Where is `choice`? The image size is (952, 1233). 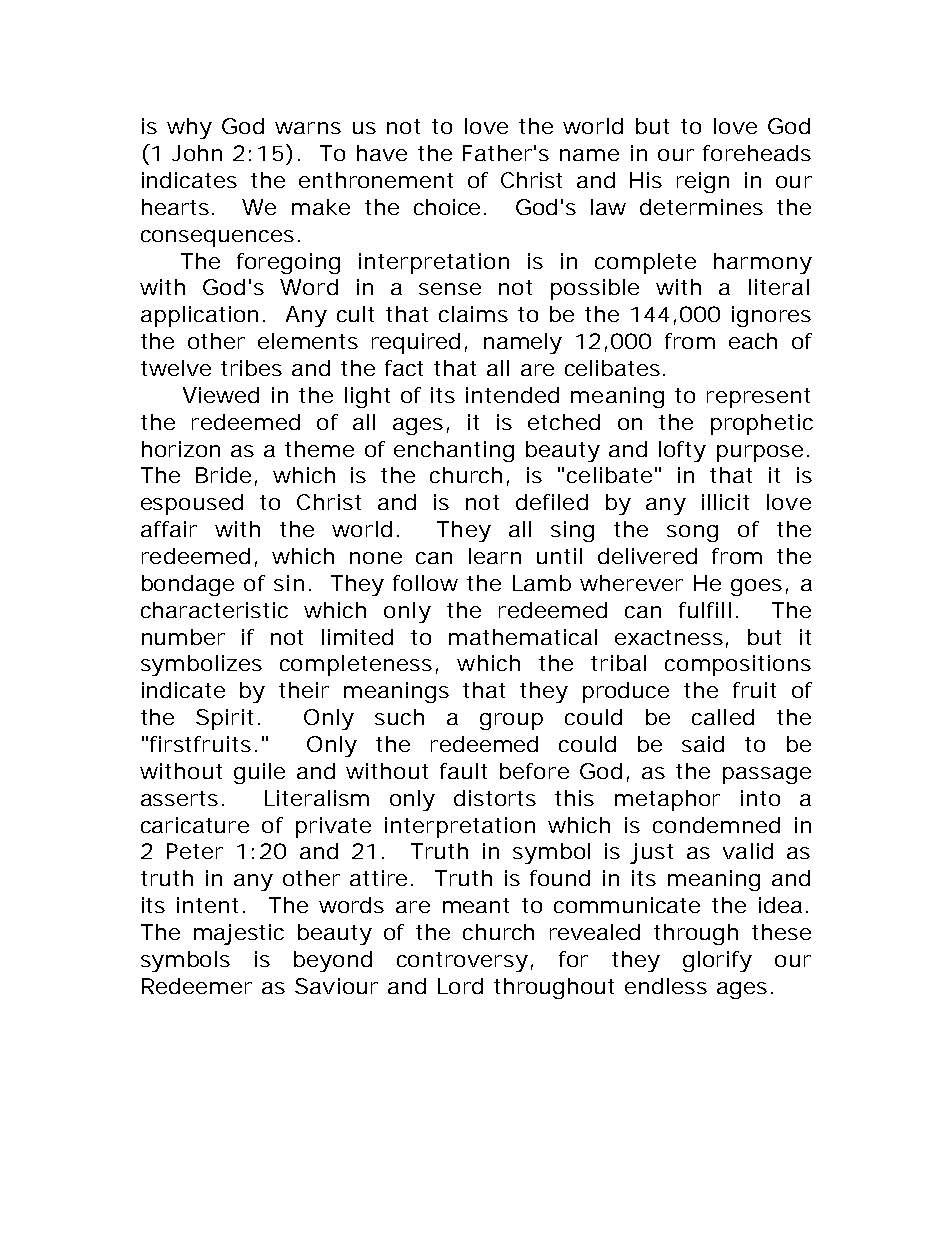
choice is located at coordinates (447, 207).
